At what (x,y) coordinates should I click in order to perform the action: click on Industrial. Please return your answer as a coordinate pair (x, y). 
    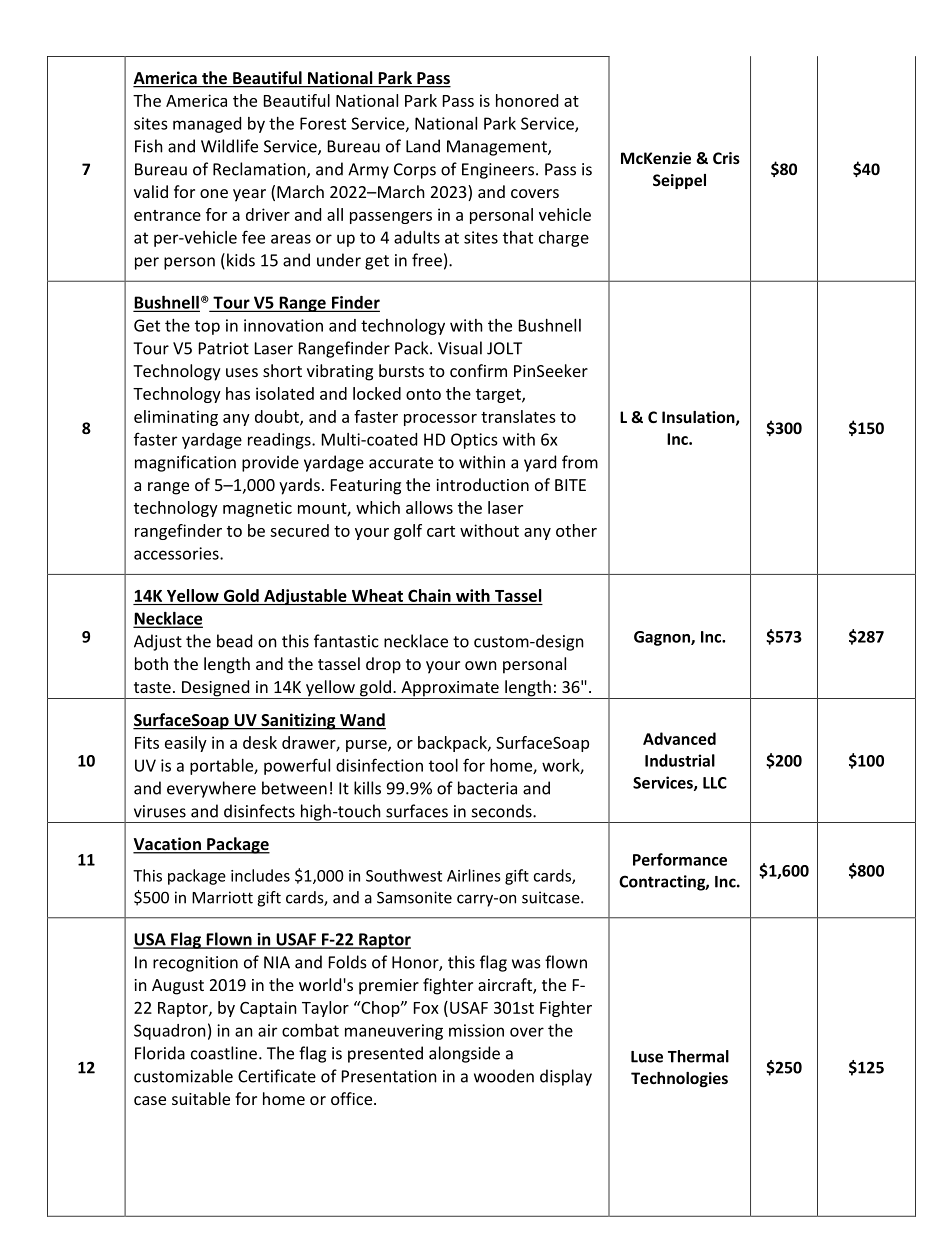
    Looking at the image, I should click on (680, 760).
